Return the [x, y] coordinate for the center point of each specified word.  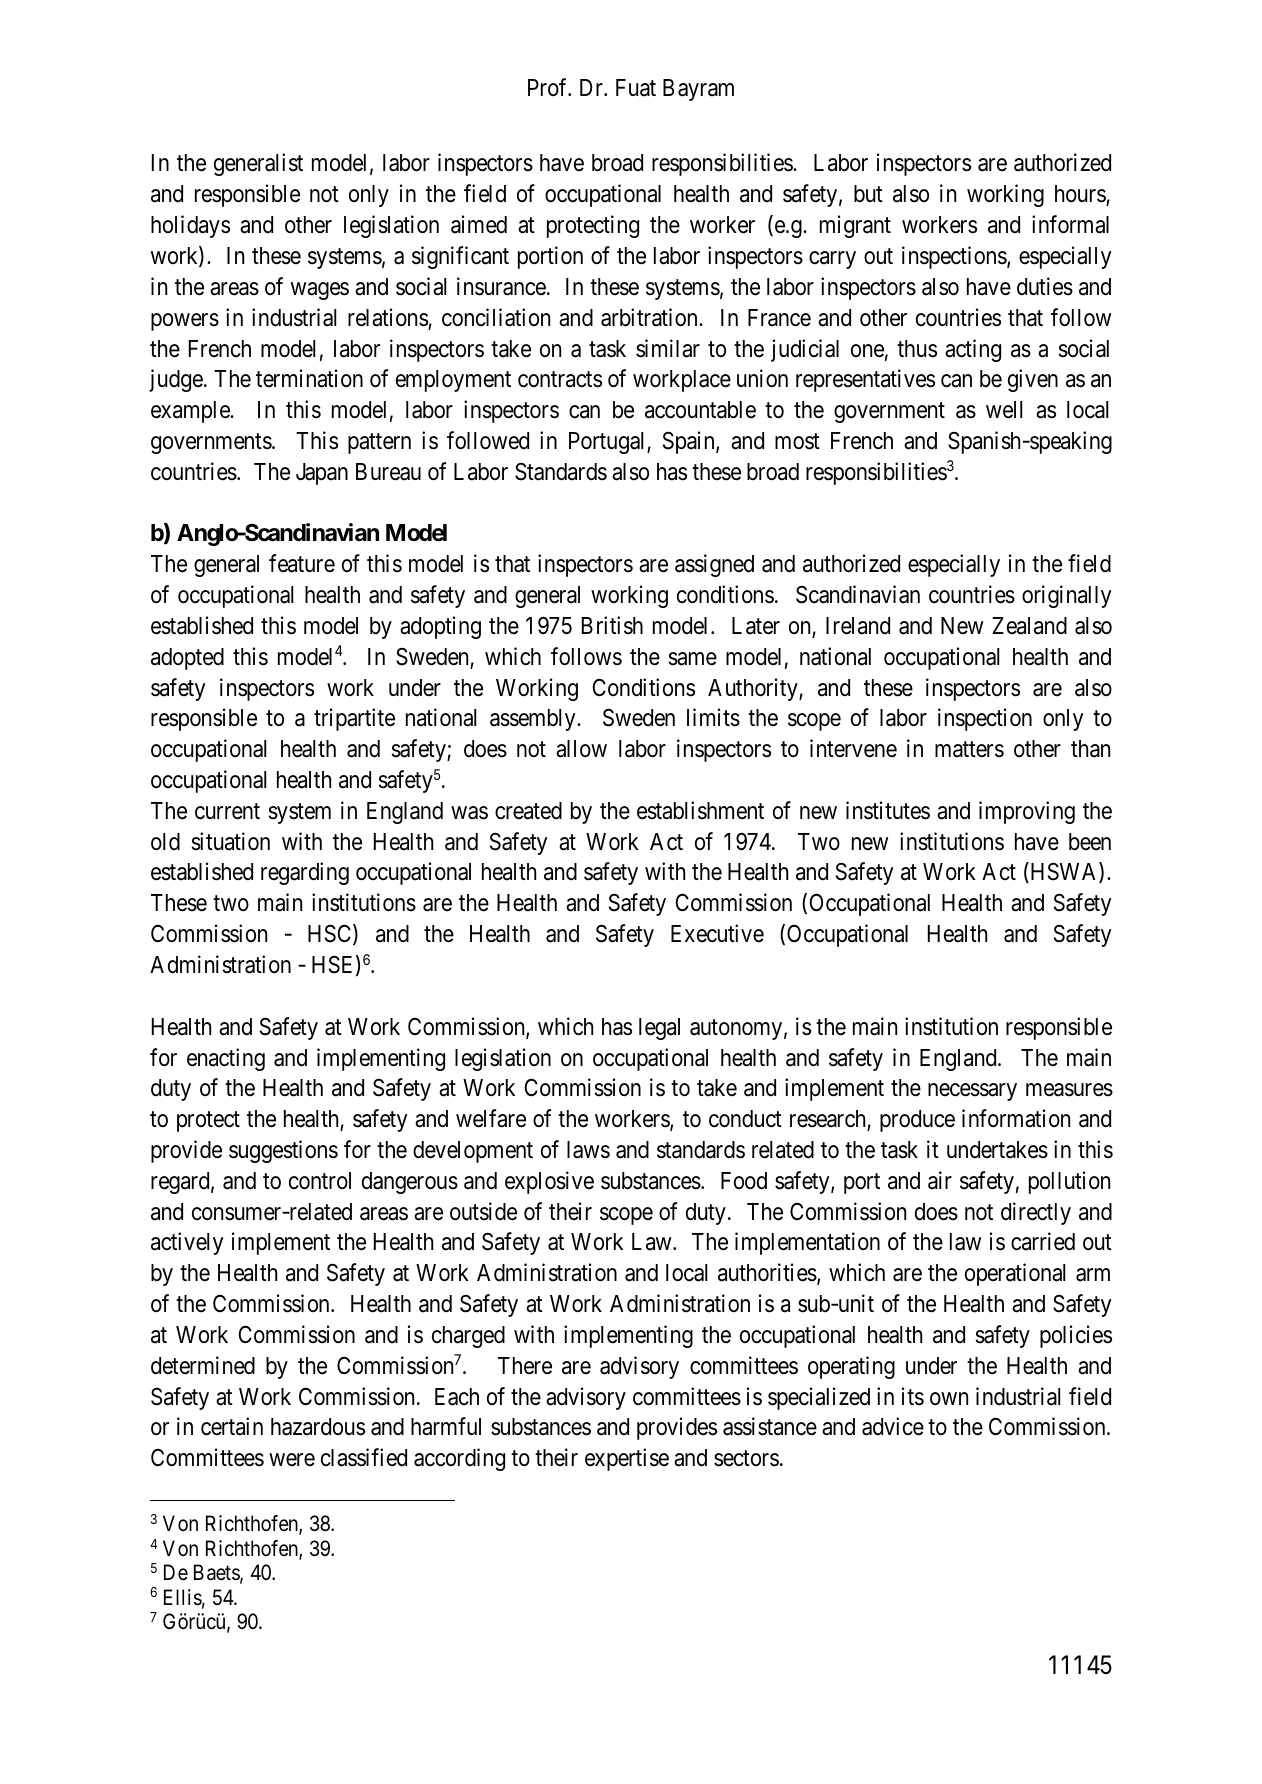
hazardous [318, 1427]
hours [1081, 195]
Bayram [698, 90]
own [949, 1399]
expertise [627, 1459]
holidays [190, 226]
